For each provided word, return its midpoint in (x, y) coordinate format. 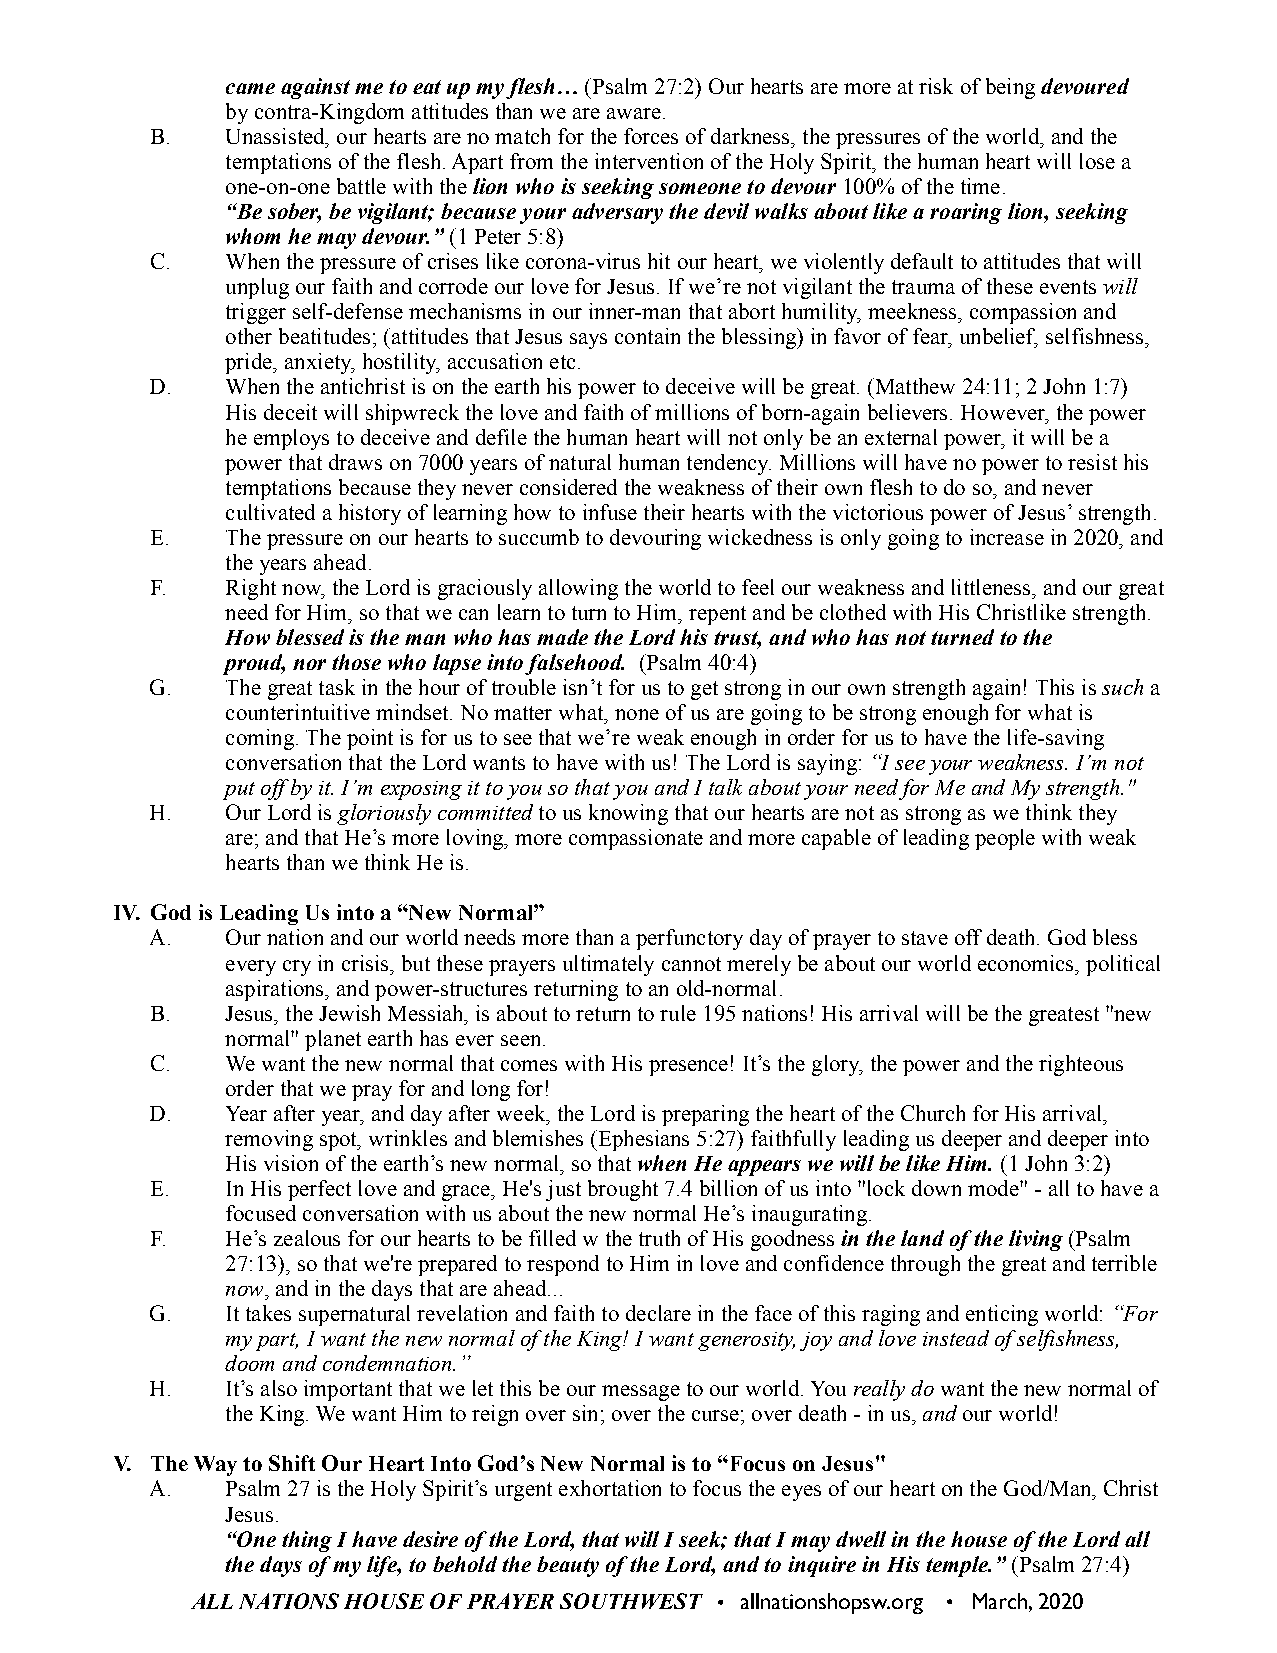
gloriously (384, 814)
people (1005, 839)
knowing (628, 814)
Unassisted (276, 136)
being (1010, 88)
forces (651, 136)
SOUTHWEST (631, 1601)
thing (307, 1541)
